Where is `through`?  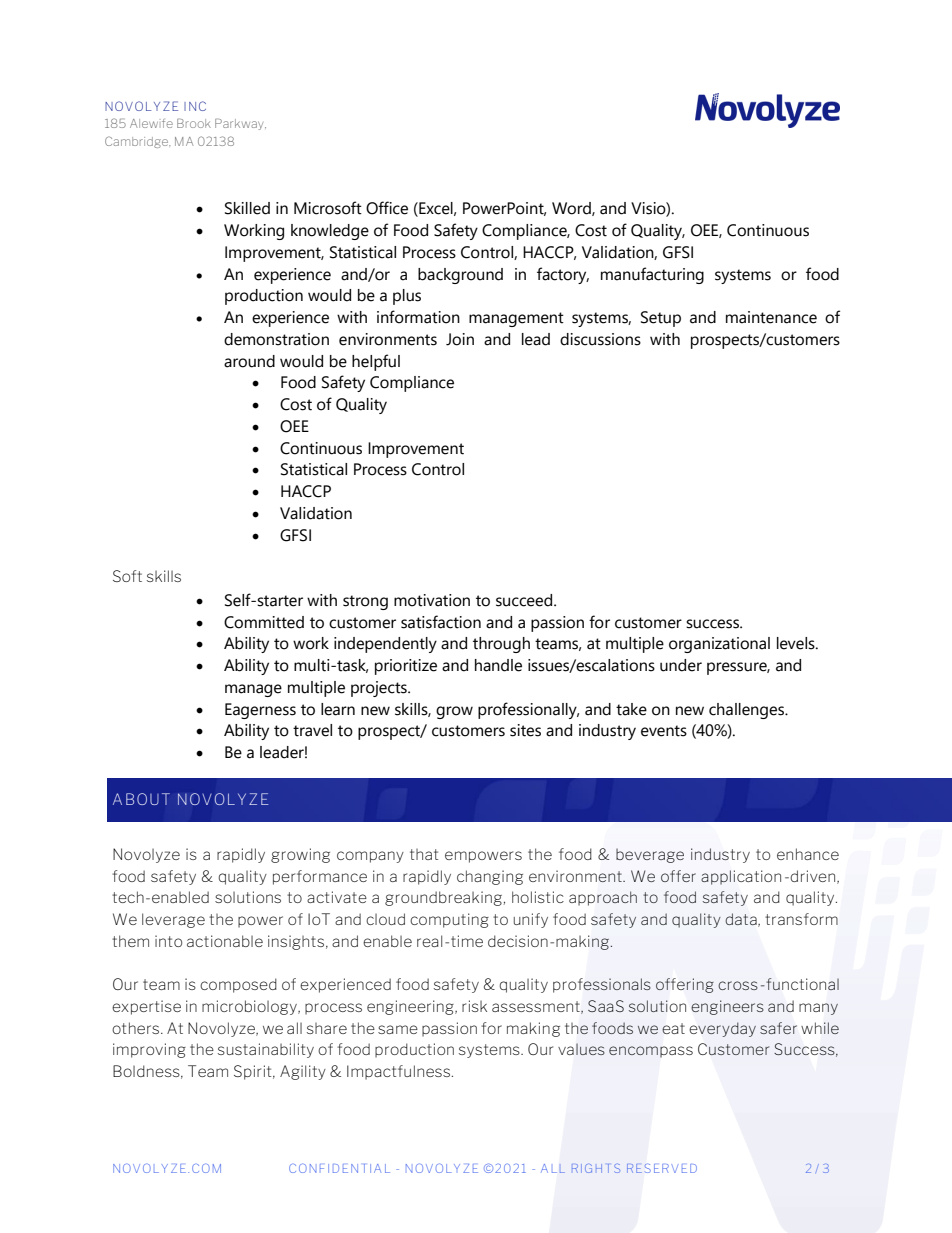 through is located at coordinates (501, 645).
